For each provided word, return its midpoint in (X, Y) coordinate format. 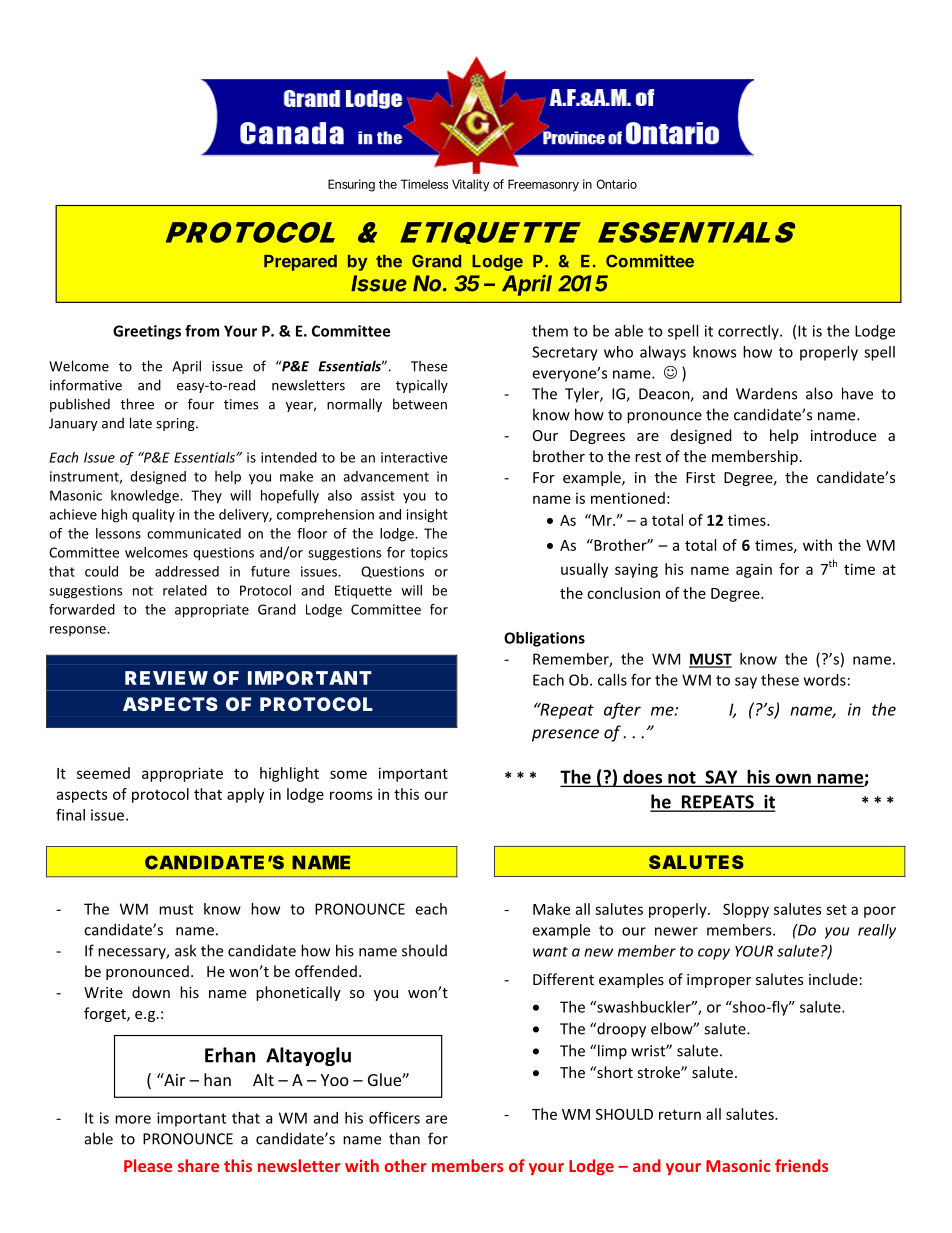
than (404, 1138)
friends (801, 1165)
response (79, 631)
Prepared (300, 263)
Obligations (544, 639)
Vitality (470, 185)
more (133, 1119)
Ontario (616, 184)
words (825, 680)
